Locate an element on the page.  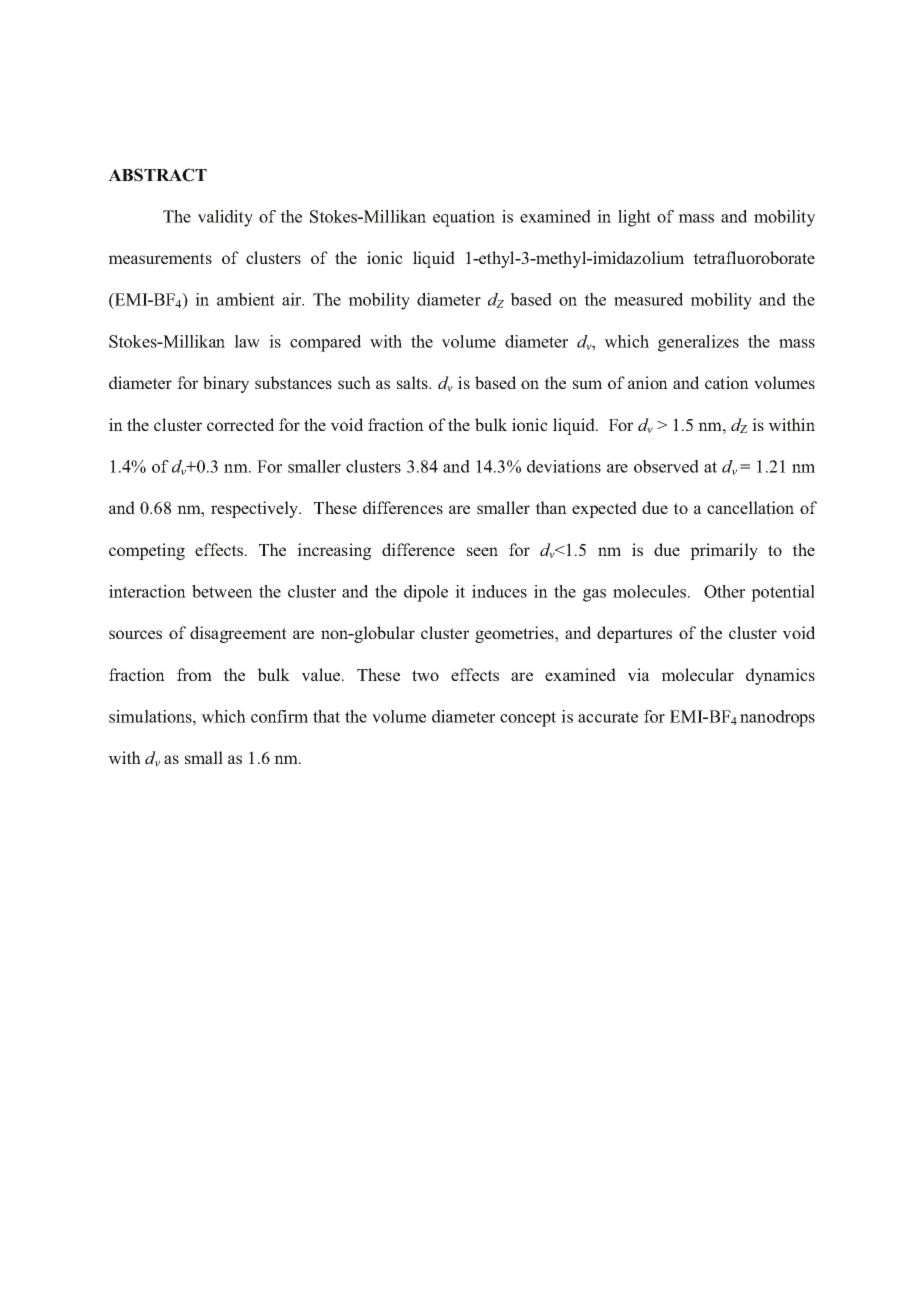
validity is located at coordinates (225, 218).
